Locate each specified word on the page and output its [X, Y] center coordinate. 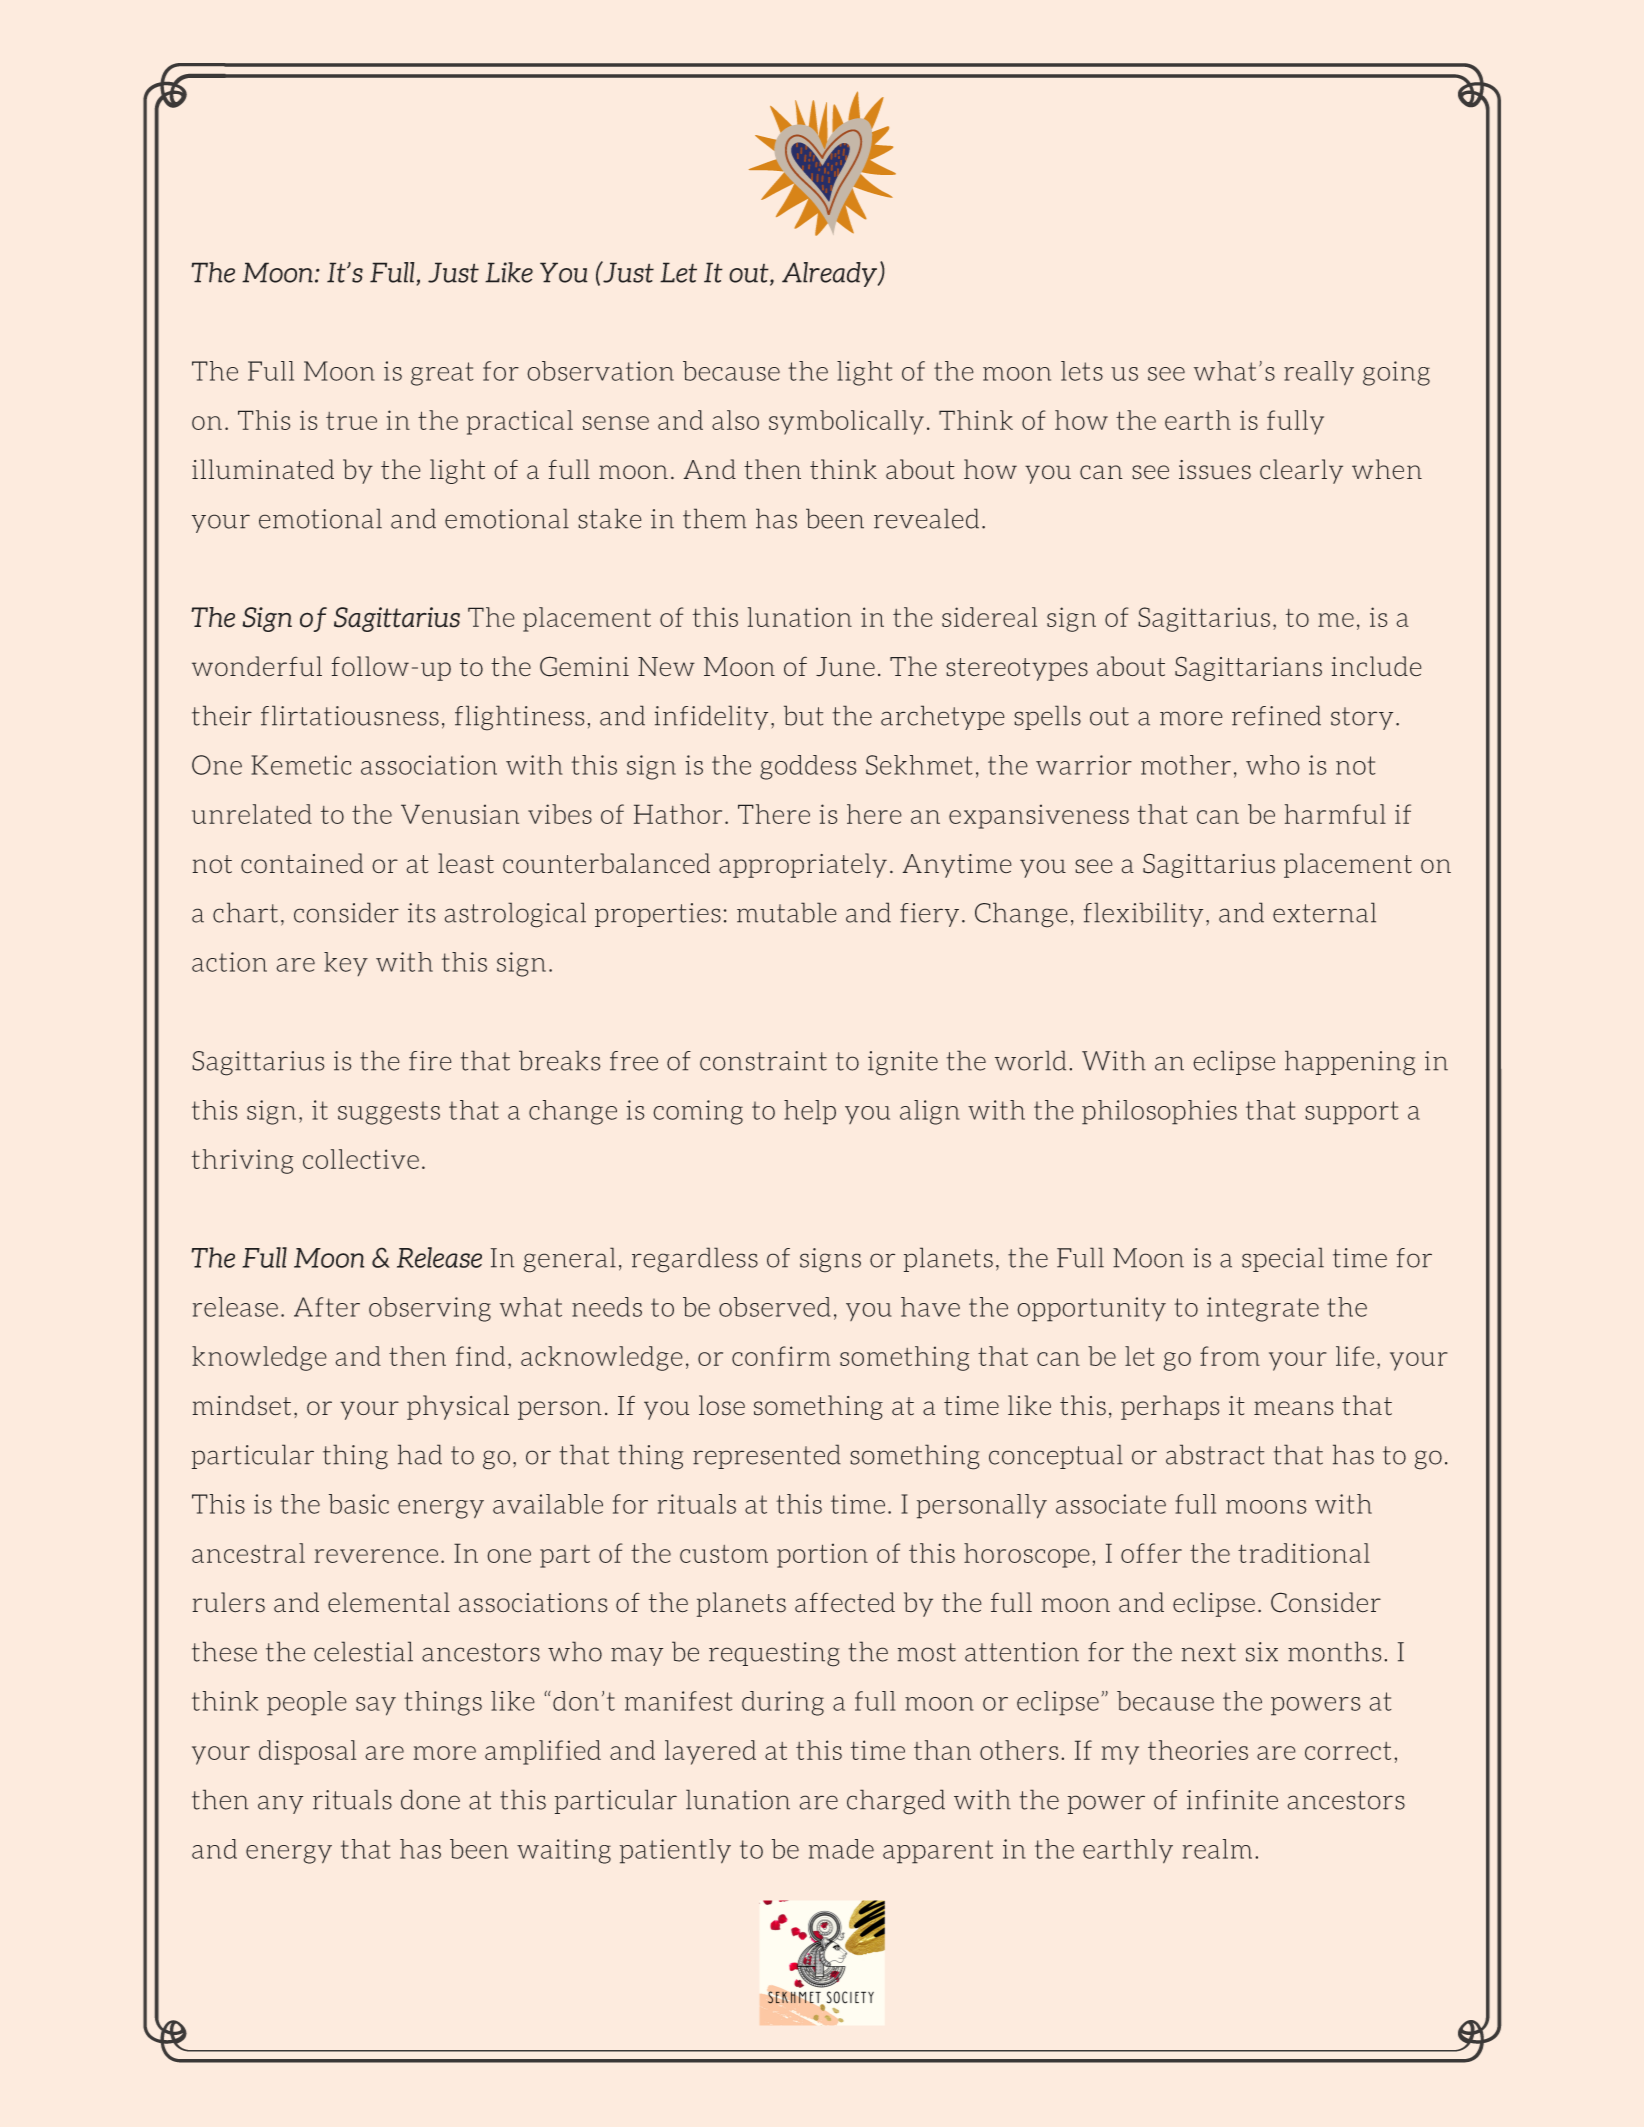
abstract [1215, 1454]
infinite [1232, 1800]
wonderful [257, 666]
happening [1350, 1063]
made [841, 1849]
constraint [763, 1061]
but [803, 715]
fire [430, 1061]
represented [767, 1456]
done [430, 1799]
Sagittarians [1248, 668]
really [1319, 373]
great [442, 374]
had [420, 1454]
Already [831, 274]
